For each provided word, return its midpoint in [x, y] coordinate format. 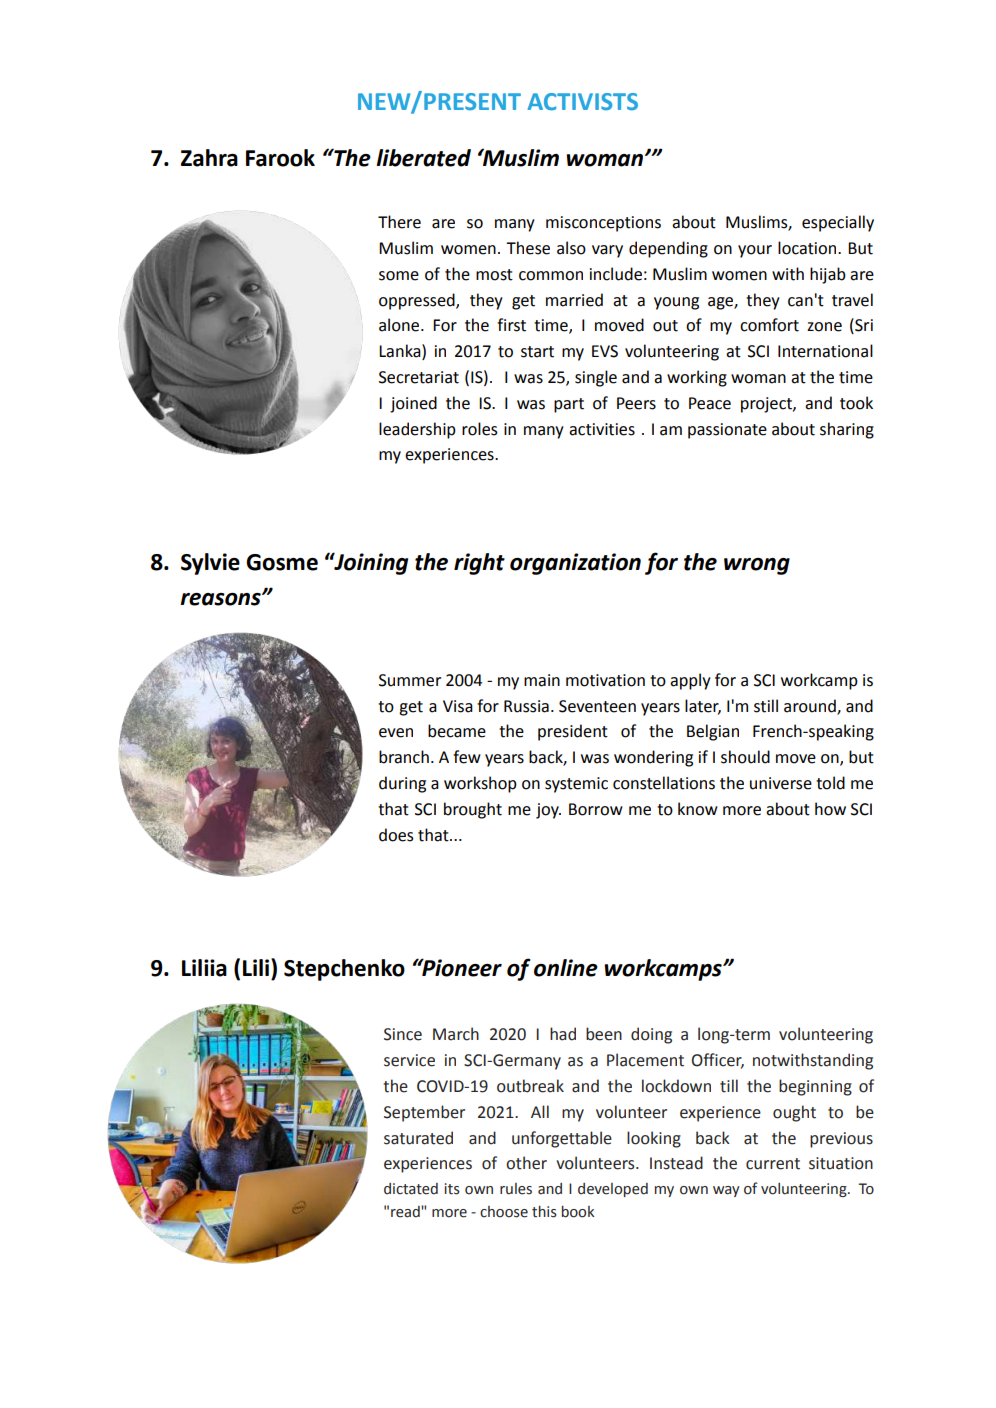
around [811, 706]
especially [838, 223]
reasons [221, 599]
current [773, 1164]
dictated [411, 1189]
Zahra [209, 158]
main [542, 680]
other [526, 1163]
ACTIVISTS [582, 102]
